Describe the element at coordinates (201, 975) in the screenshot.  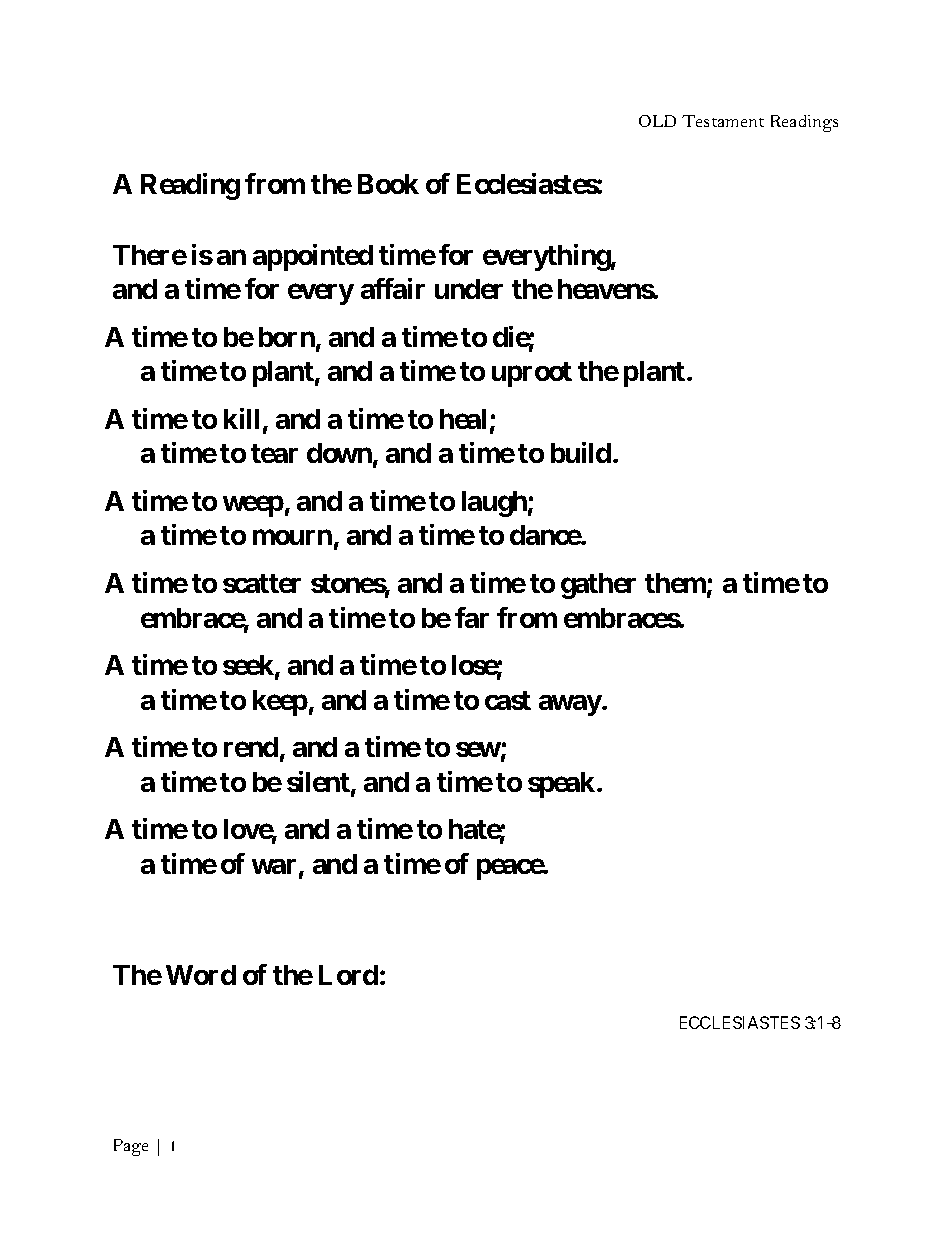
I see `Word` at that location.
